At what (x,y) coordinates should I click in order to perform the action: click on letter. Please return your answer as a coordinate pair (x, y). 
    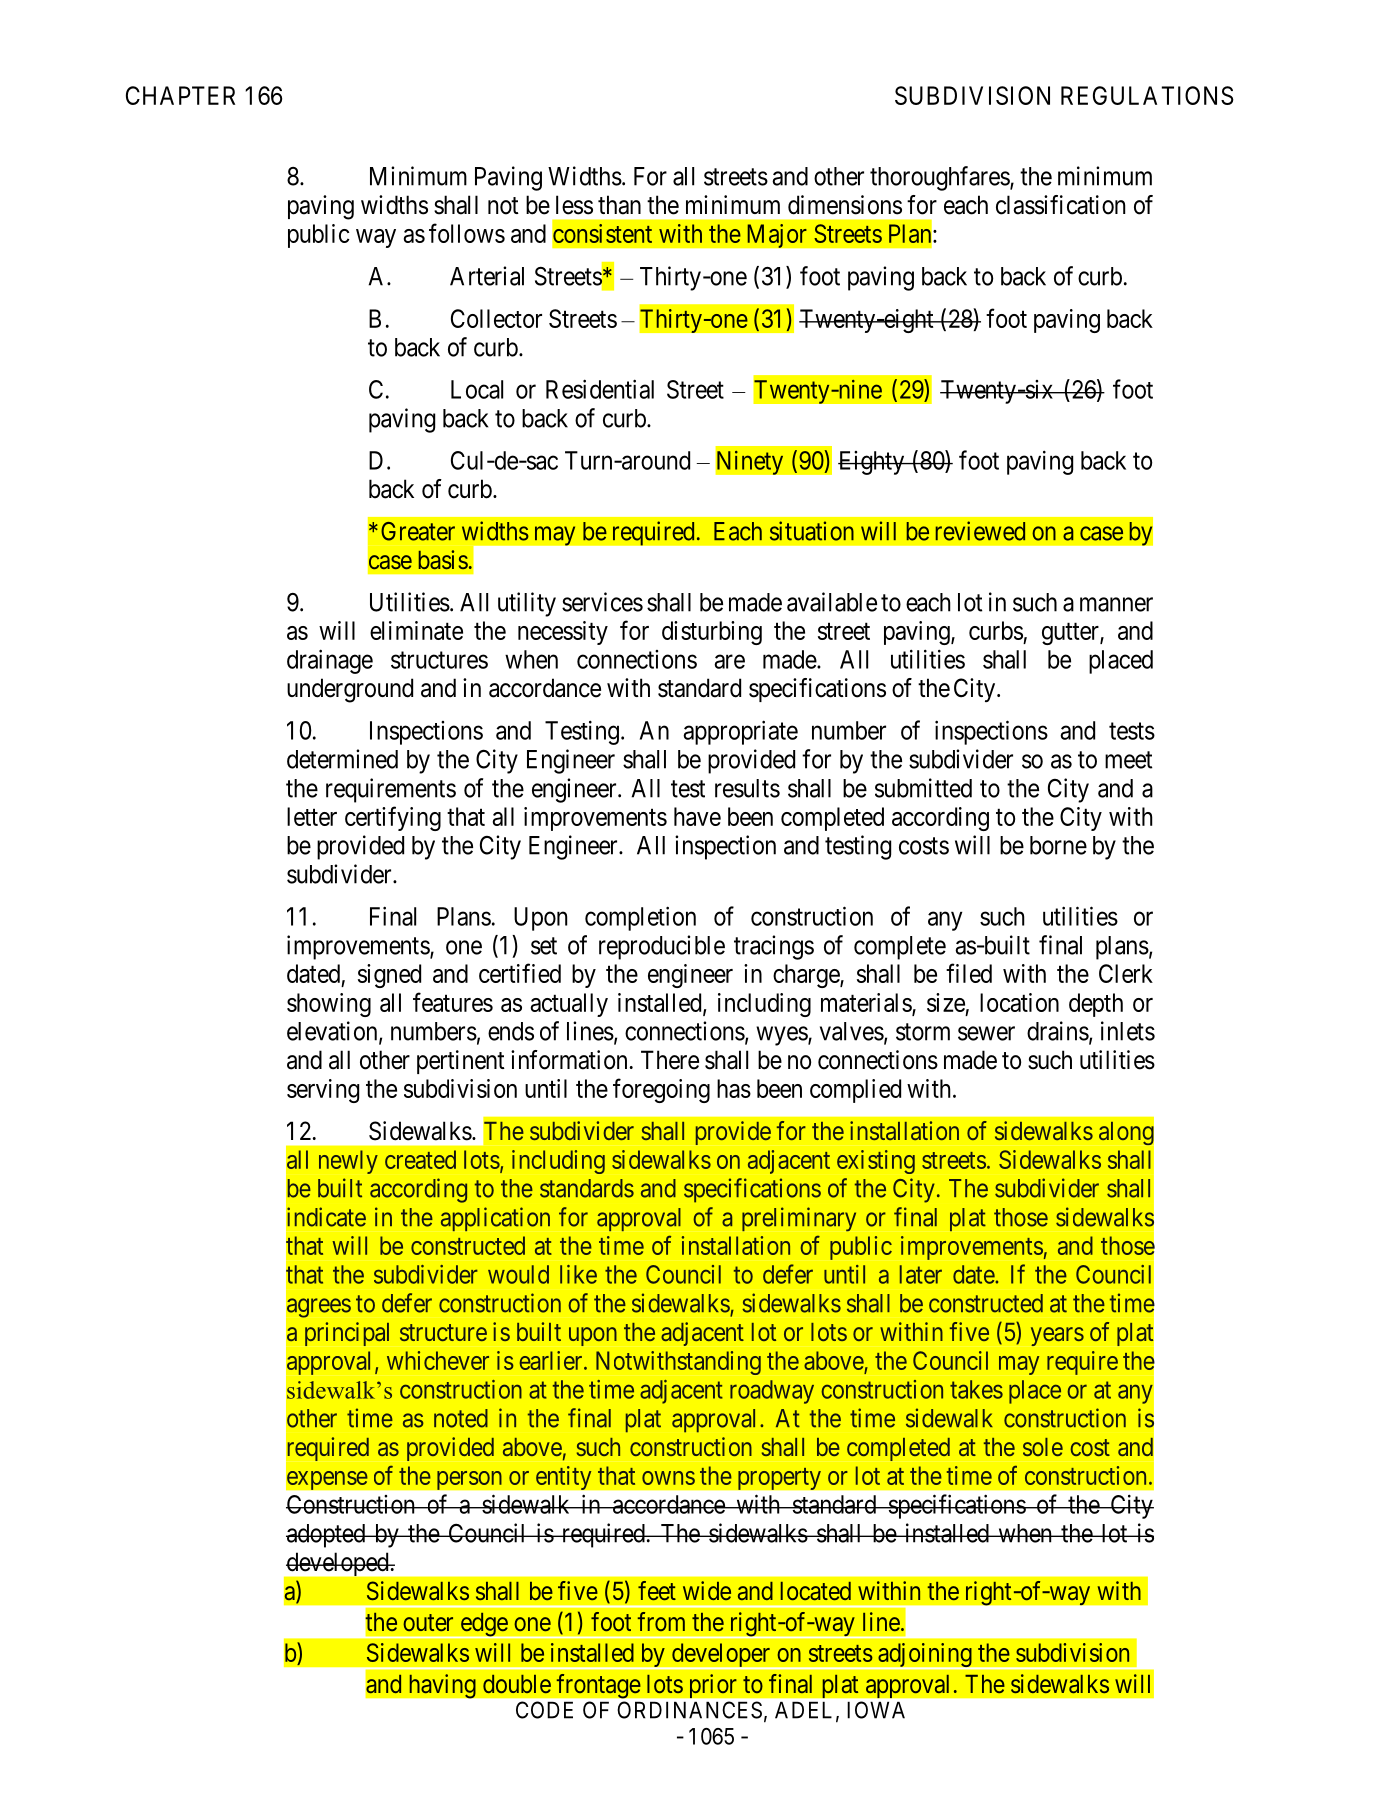
    Looking at the image, I should click on (312, 816).
